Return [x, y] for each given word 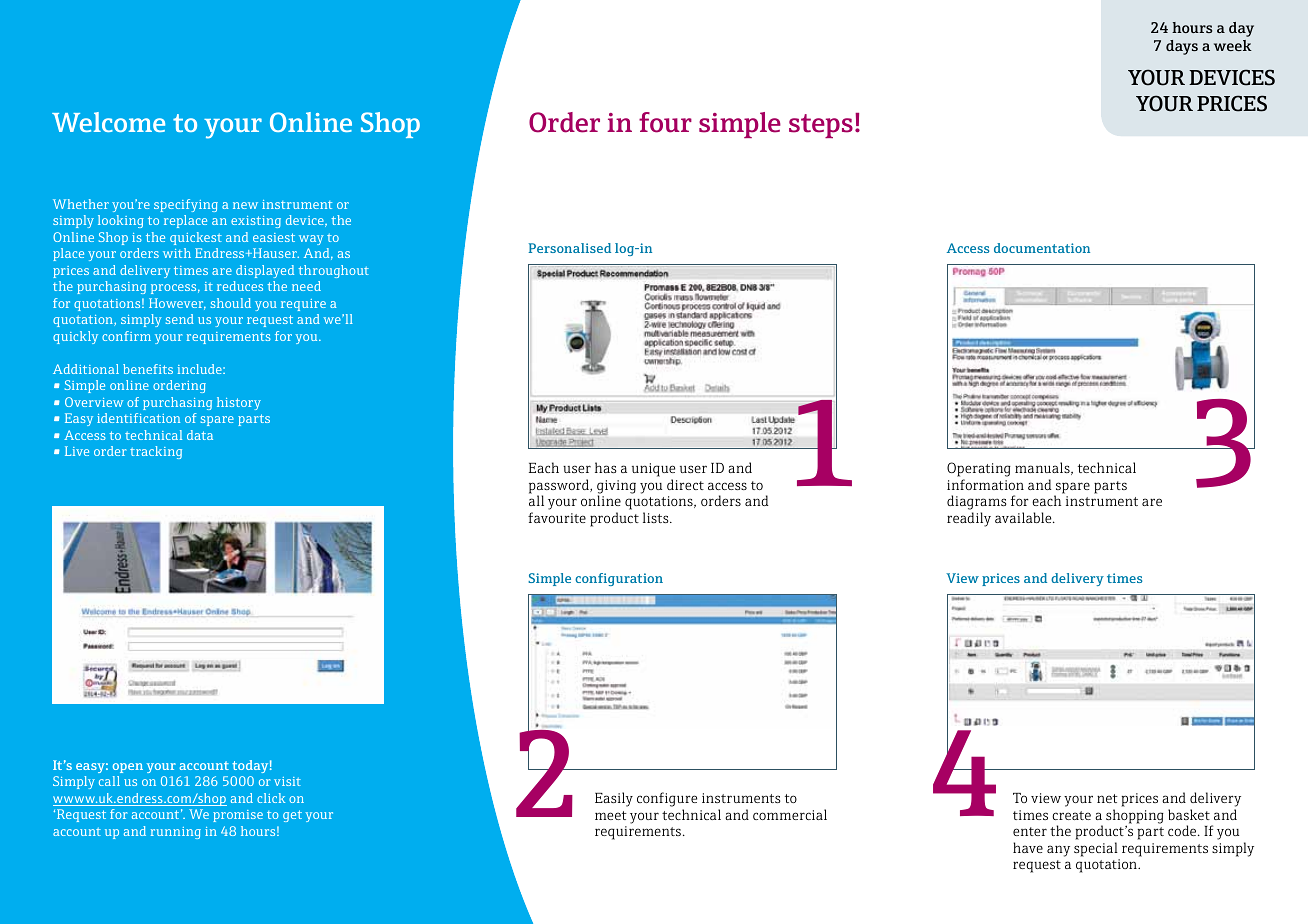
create [1071, 815]
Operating [979, 471]
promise [238, 816]
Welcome [108, 122]
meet [611, 815]
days [1182, 47]
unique [653, 471]
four [665, 122]
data [200, 435]
